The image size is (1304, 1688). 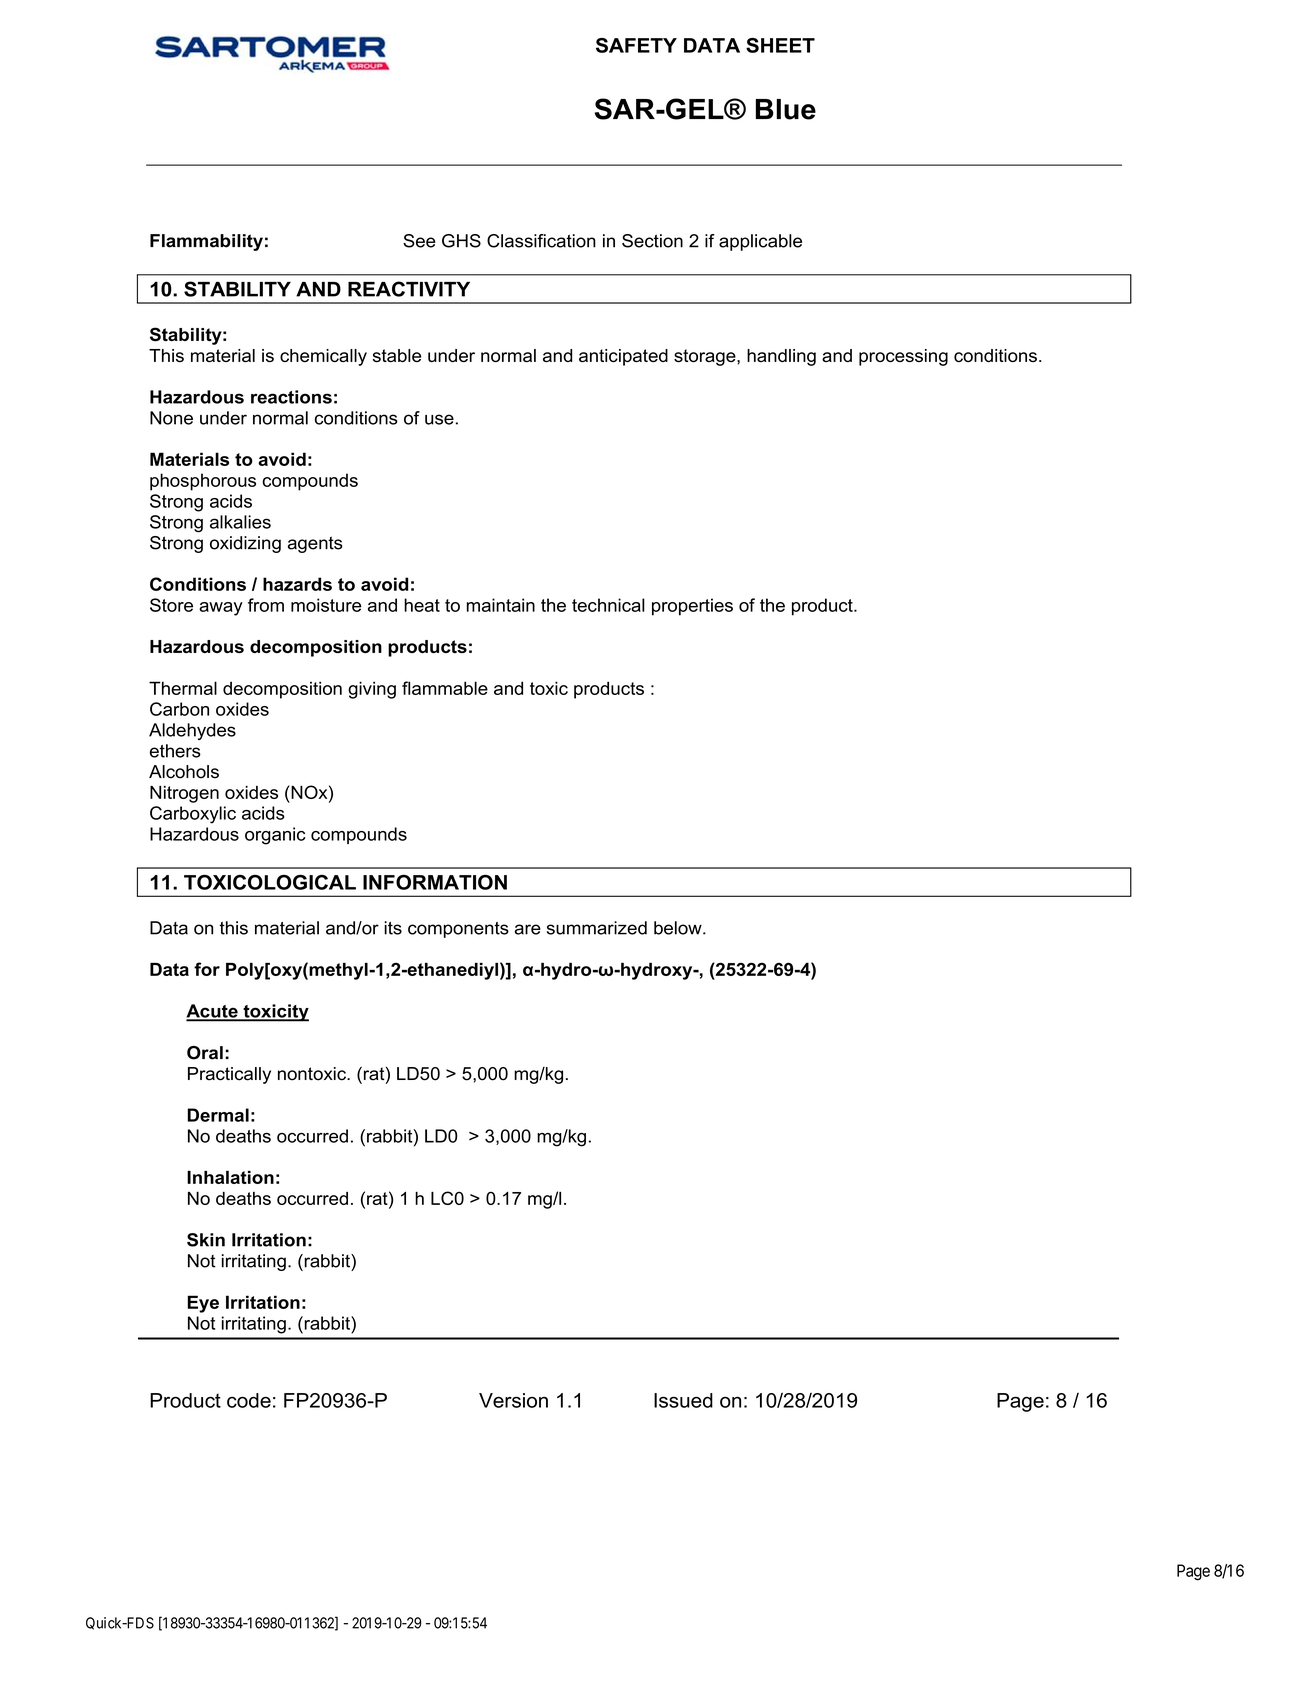 What do you see at coordinates (692, 607) in the page?
I see `properties` at bounding box center [692, 607].
